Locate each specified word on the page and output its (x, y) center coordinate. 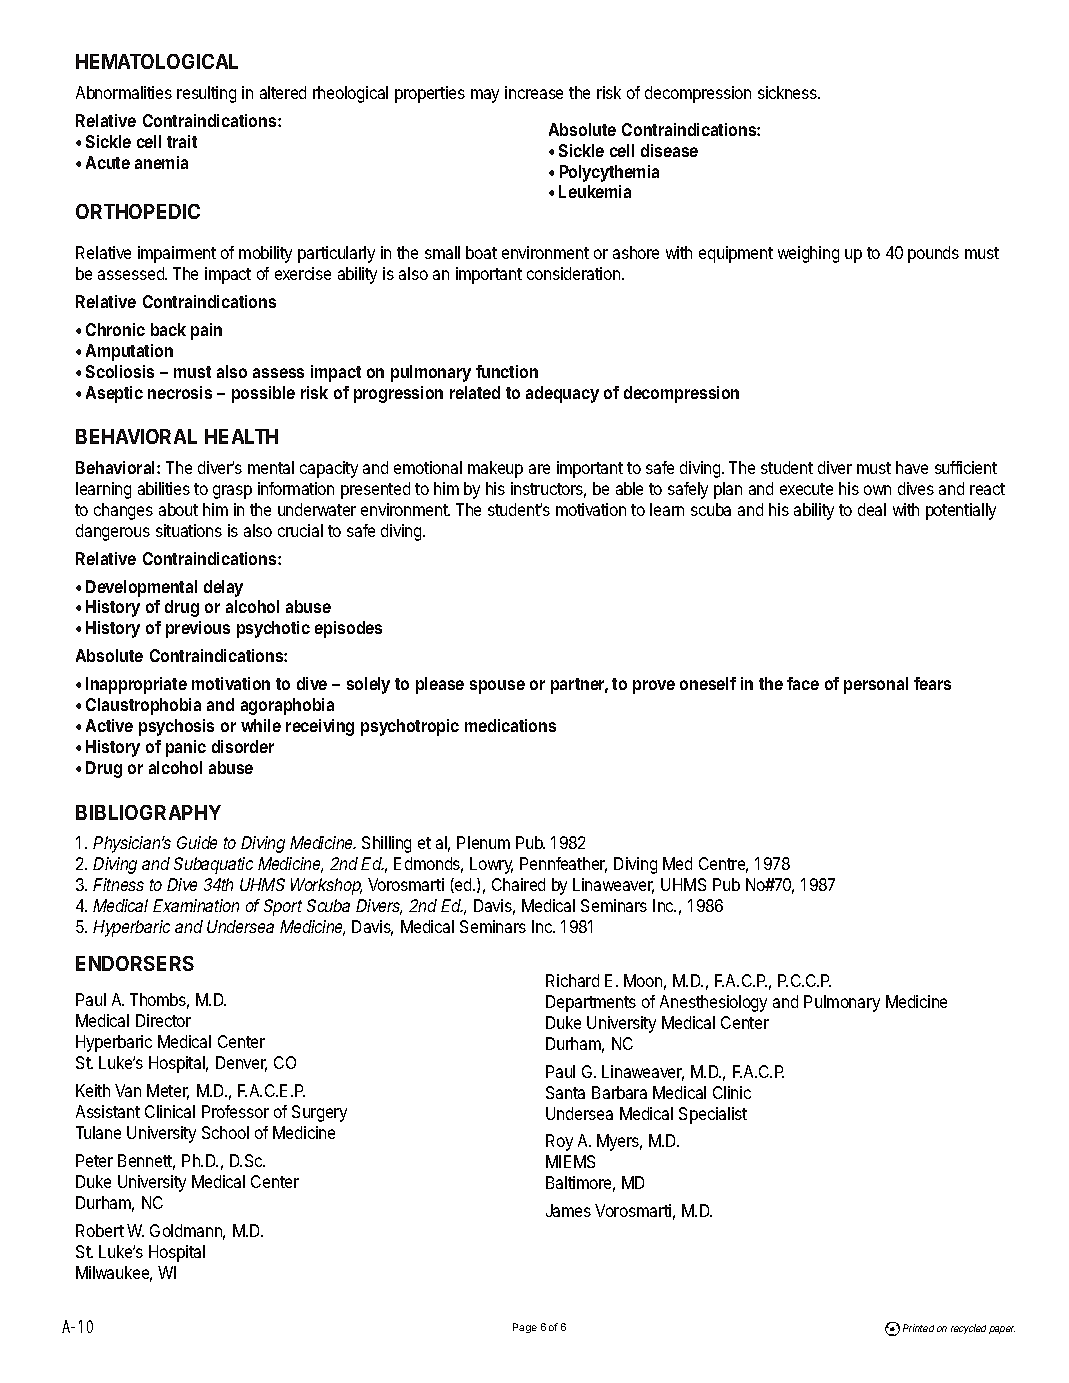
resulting (206, 94)
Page (525, 1328)
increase (534, 92)
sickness (788, 92)
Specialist (713, 1115)
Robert (100, 1230)
